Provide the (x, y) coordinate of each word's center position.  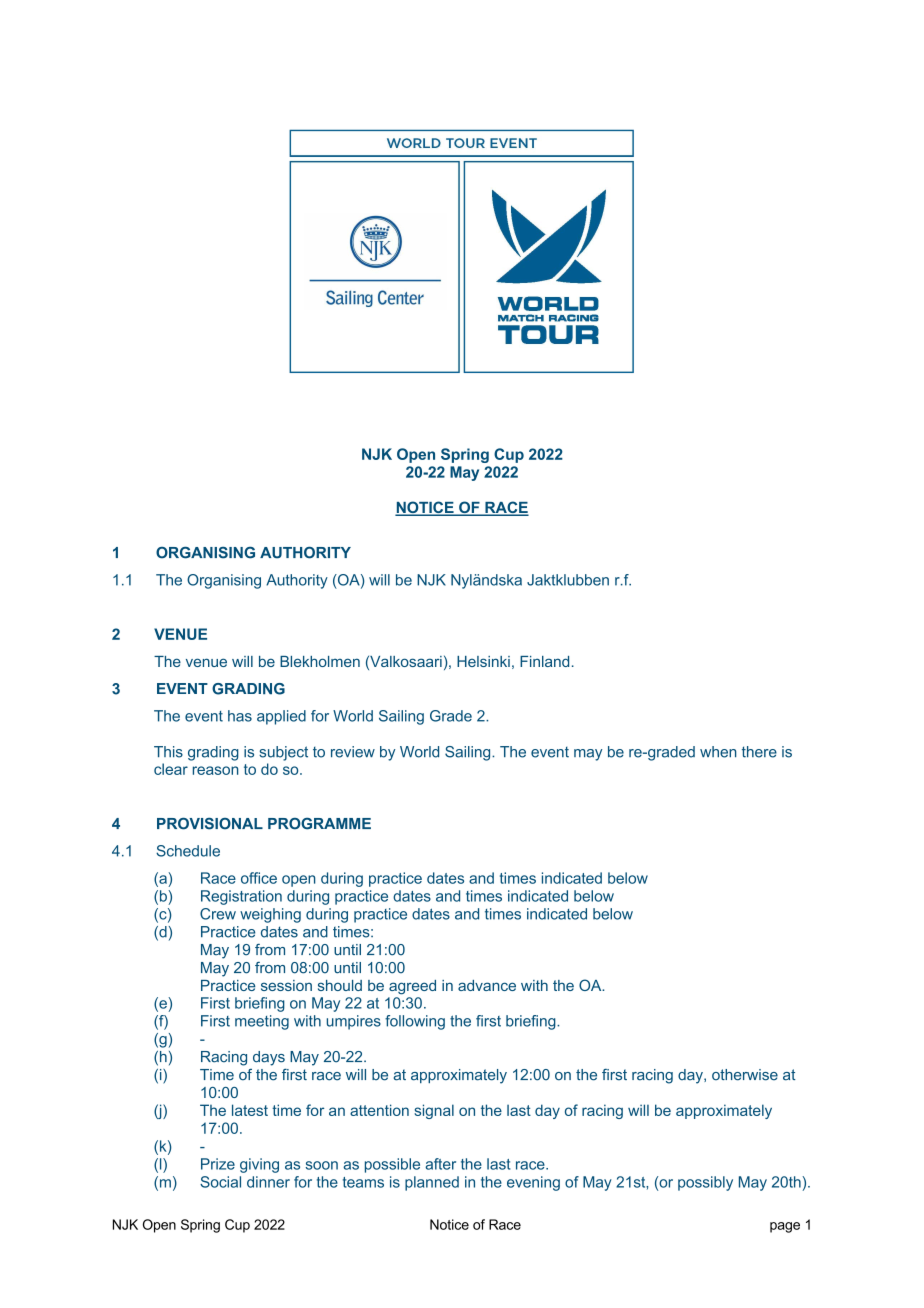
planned (432, 1183)
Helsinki (483, 661)
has (240, 716)
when (718, 752)
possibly (705, 1183)
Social (220, 1182)
